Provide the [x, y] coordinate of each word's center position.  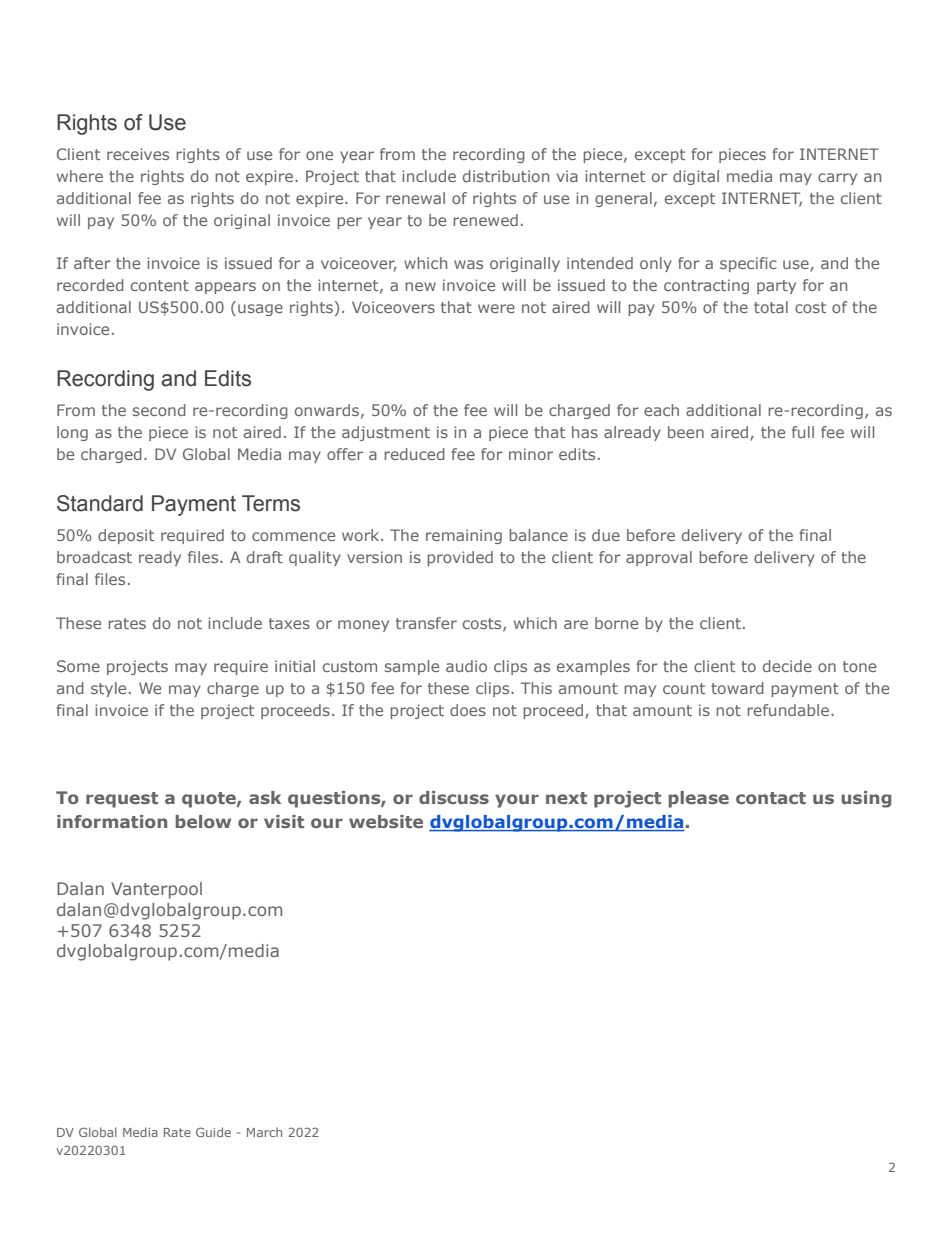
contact [771, 798]
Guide [213, 1132]
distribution [506, 176]
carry [837, 179]
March [264, 1132]
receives [138, 154]
